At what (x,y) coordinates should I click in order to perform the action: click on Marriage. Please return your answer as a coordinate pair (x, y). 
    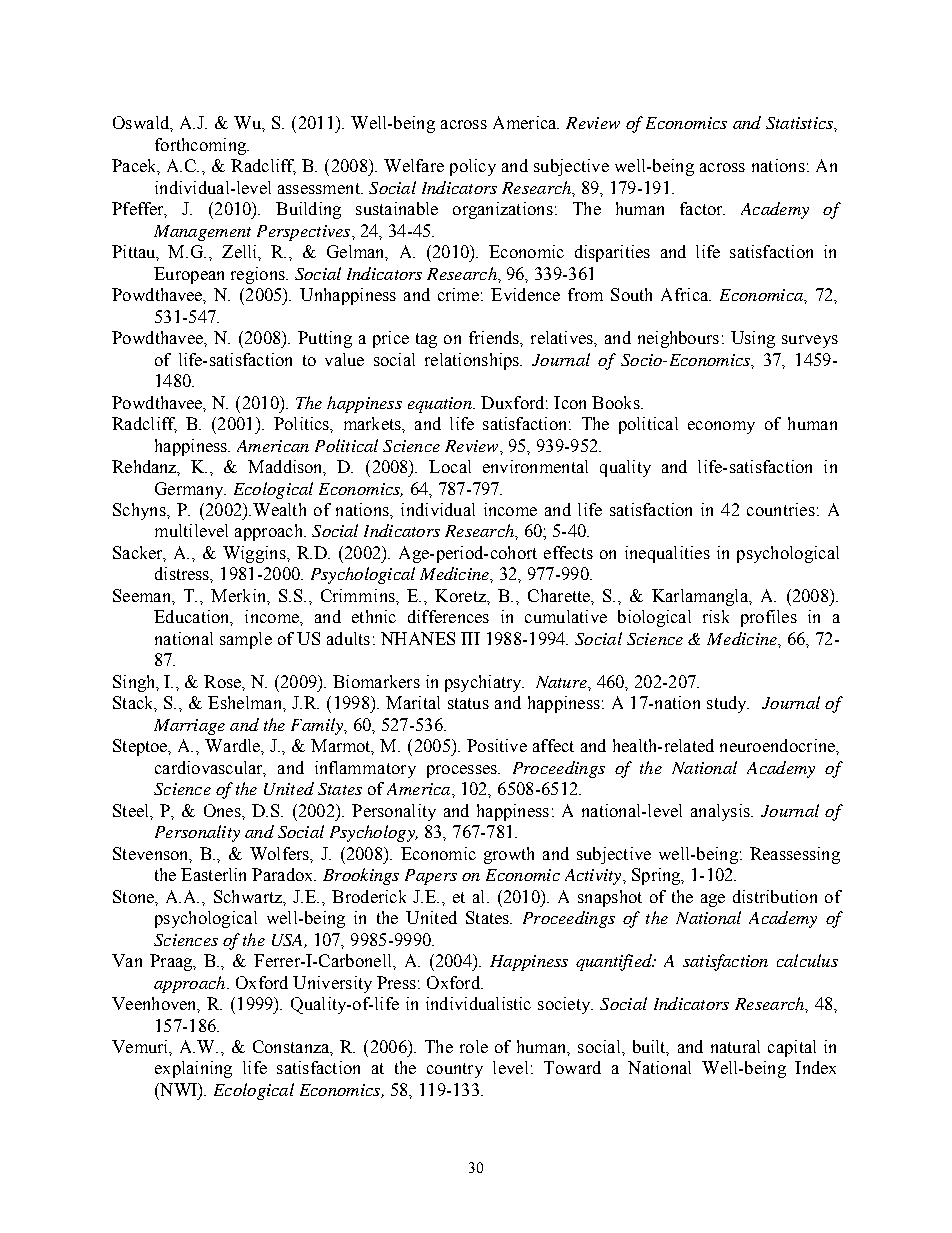
    Looking at the image, I should click on (189, 727).
